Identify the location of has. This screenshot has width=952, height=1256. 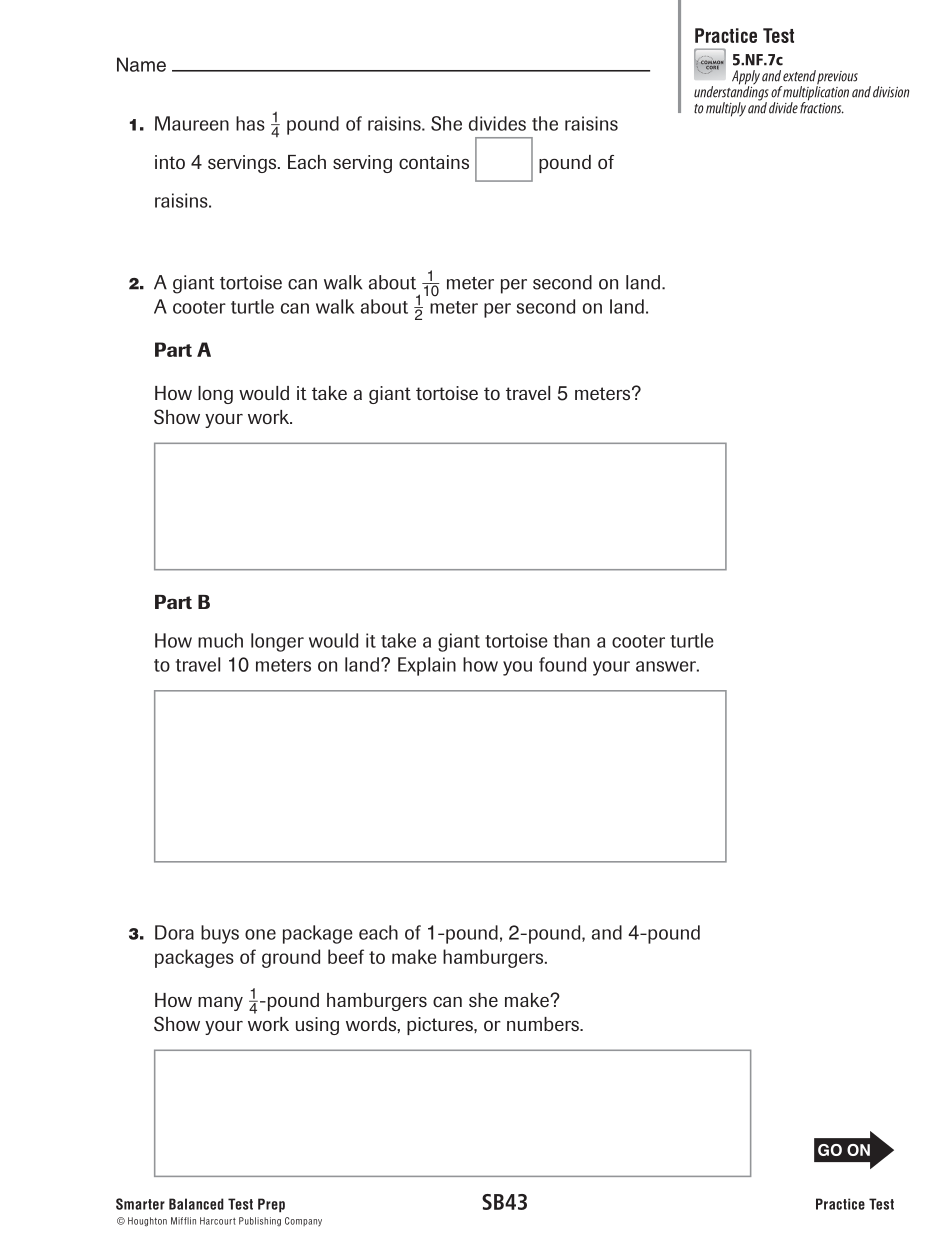
(250, 123).
